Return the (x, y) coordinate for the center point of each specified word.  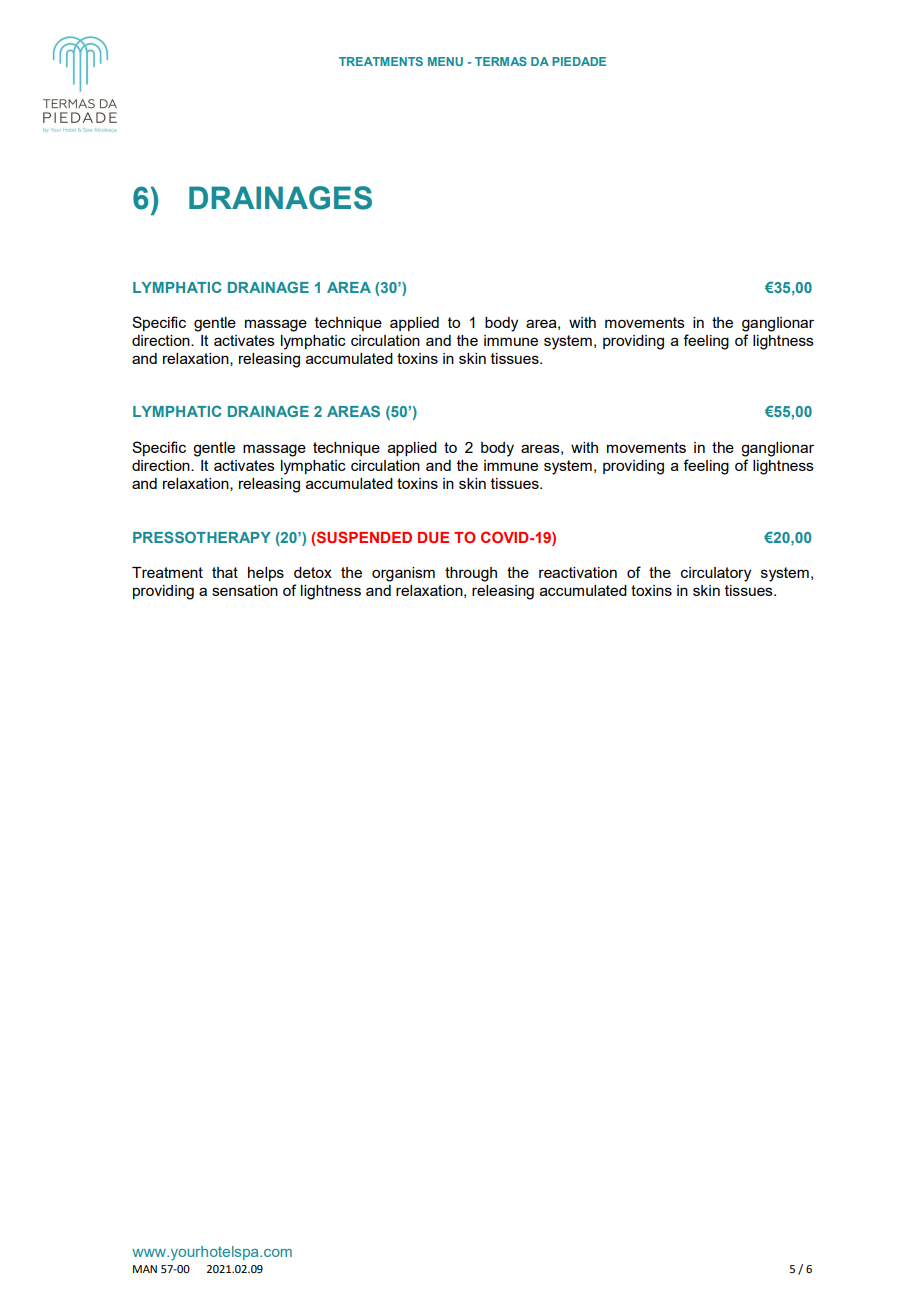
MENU (445, 61)
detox (313, 572)
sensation (245, 590)
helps (266, 574)
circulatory (716, 574)
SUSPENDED (364, 537)
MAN (145, 1269)
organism (403, 574)
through (471, 574)
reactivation (578, 572)
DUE (433, 537)
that (225, 572)
